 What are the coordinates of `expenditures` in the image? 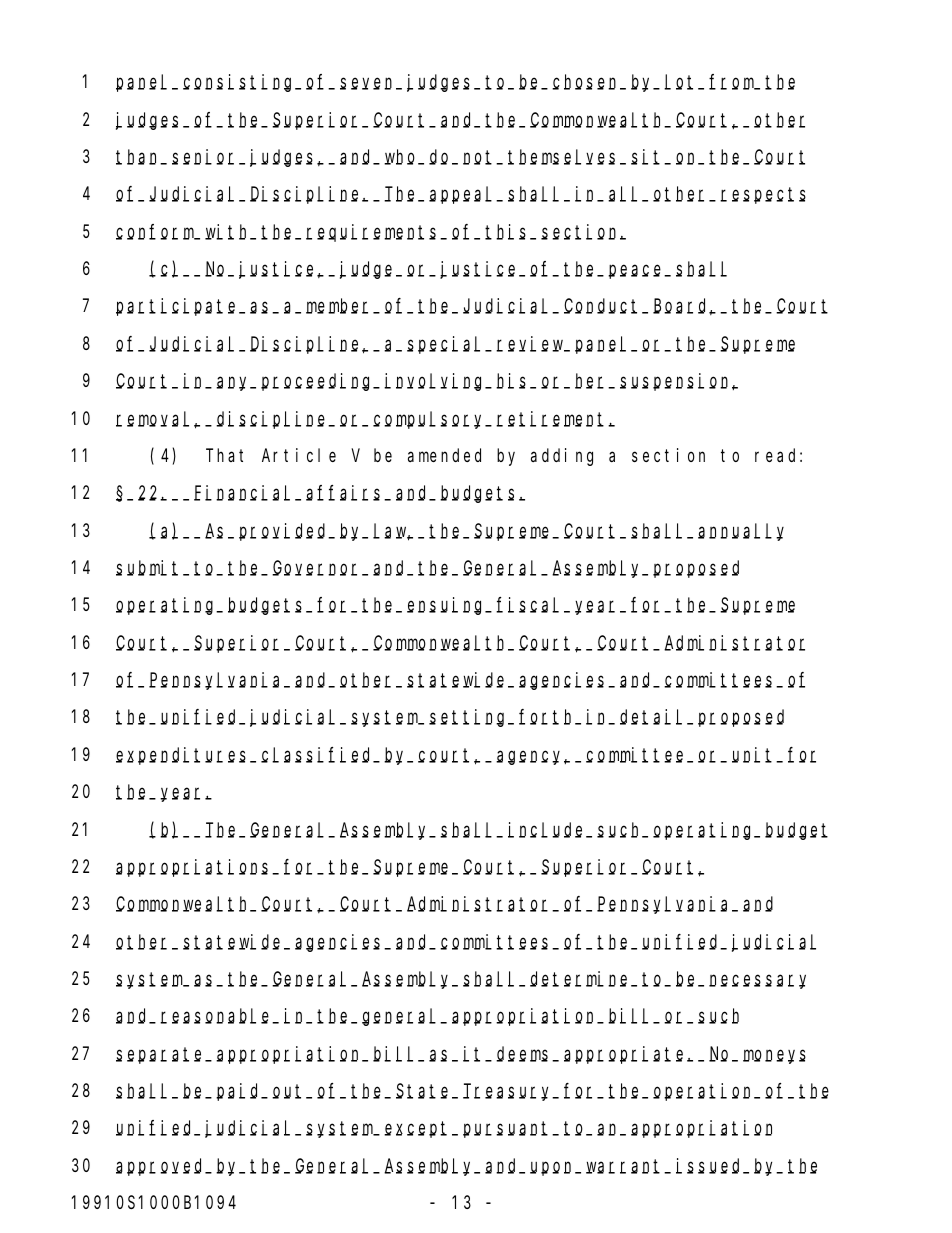 It's located at (183, 756).
